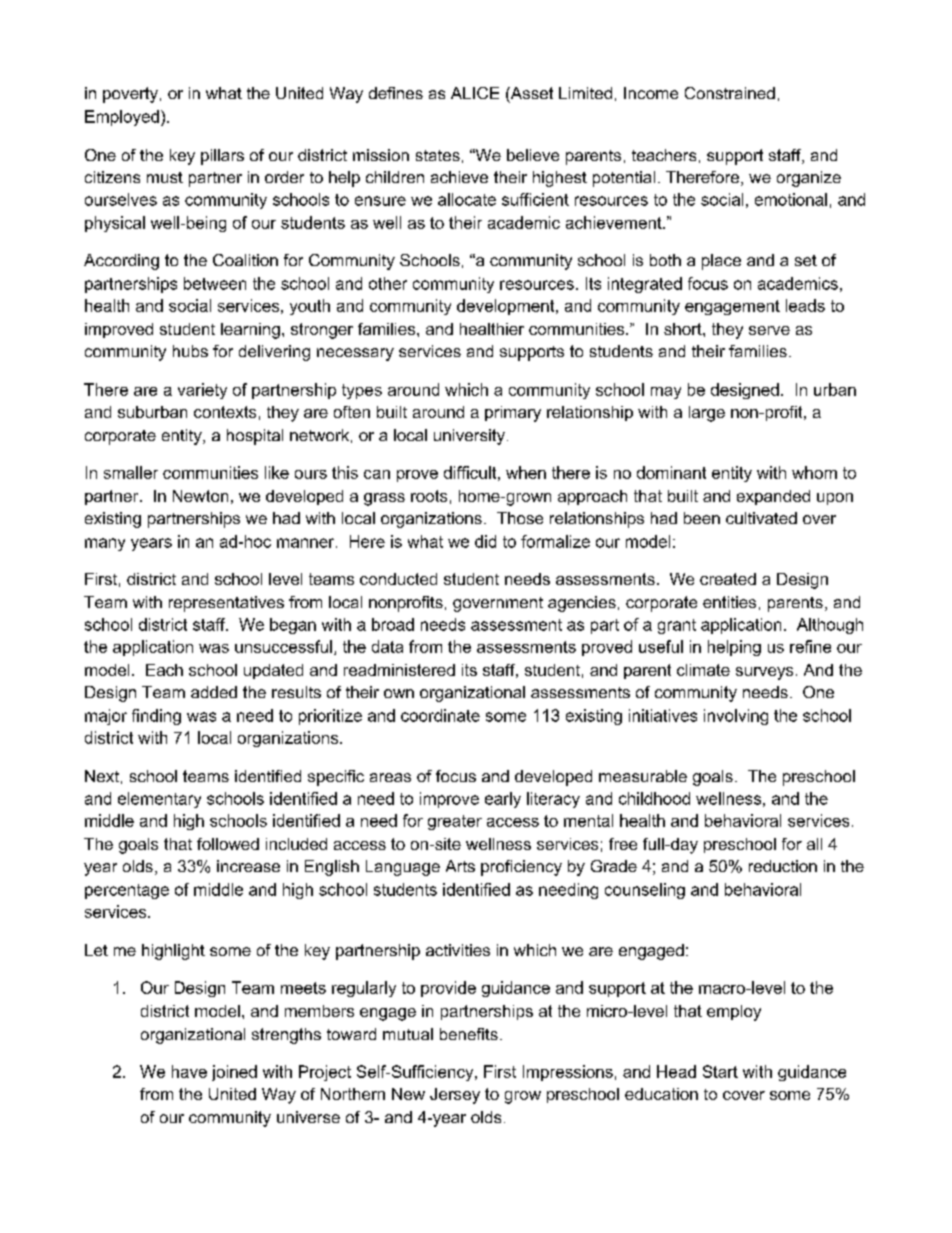 Image resolution: width=952 pixels, height=1233 pixels. What do you see at coordinates (475, 93) in the image?
I see `ALICE` at bounding box center [475, 93].
